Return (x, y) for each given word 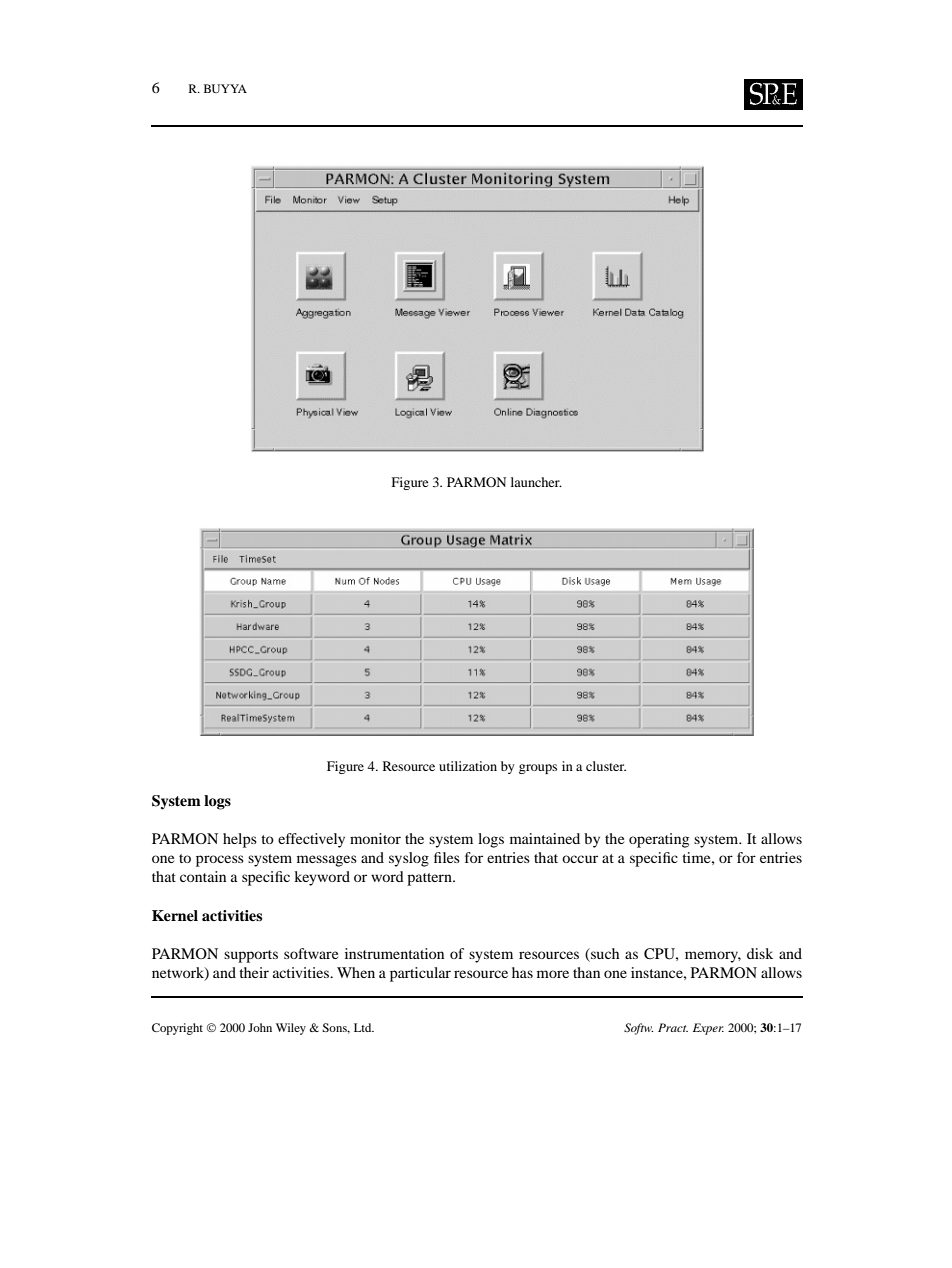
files (447, 857)
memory (713, 957)
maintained (545, 838)
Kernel (175, 916)
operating (659, 840)
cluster (606, 766)
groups (538, 769)
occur (580, 859)
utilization (468, 766)
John (260, 1027)
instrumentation (394, 953)
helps (240, 840)
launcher (536, 482)
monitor (375, 838)
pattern (430, 879)
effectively (311, 840)
